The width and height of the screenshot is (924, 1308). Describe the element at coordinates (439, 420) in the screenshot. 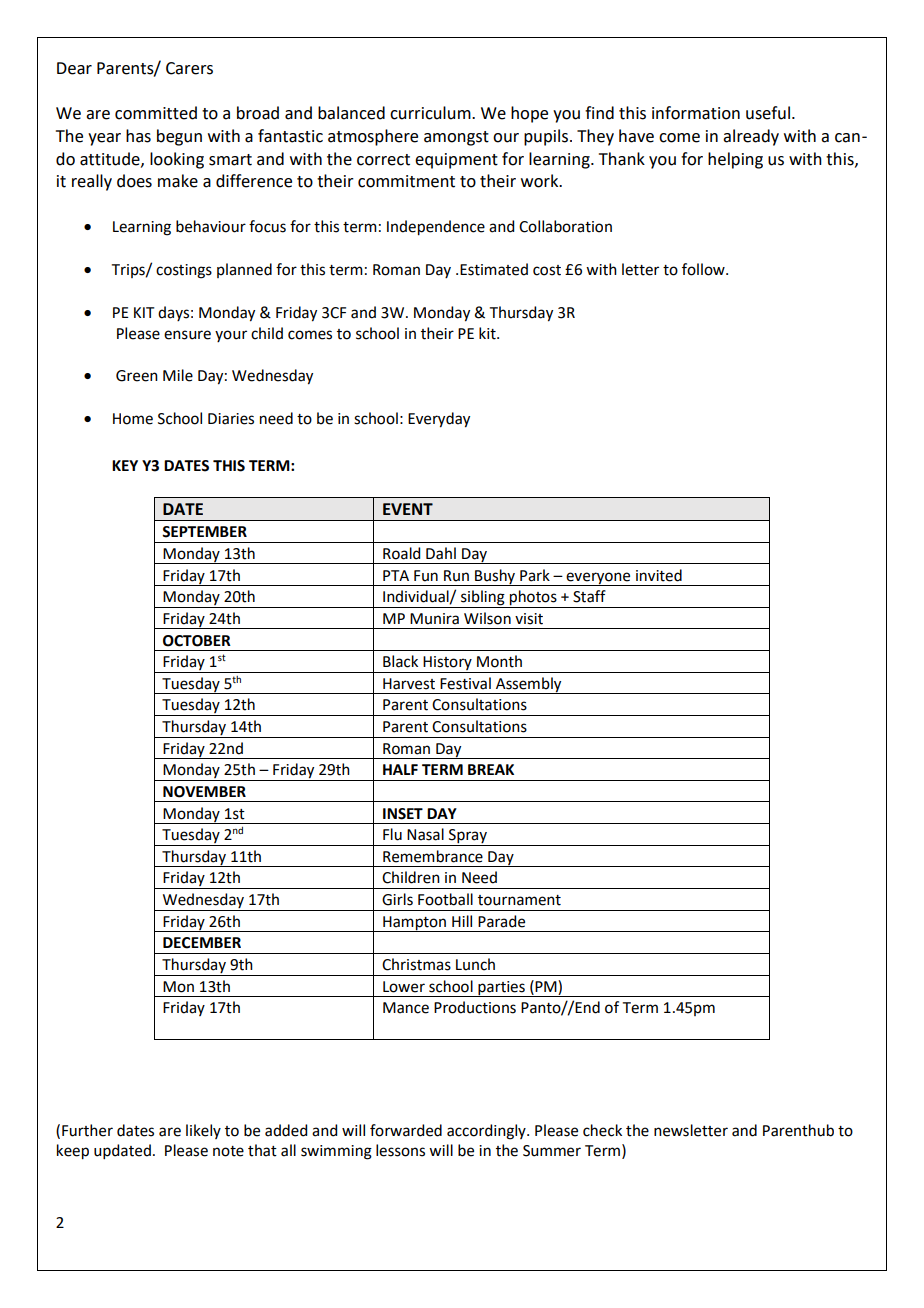

I see `Everyday` at that location.
